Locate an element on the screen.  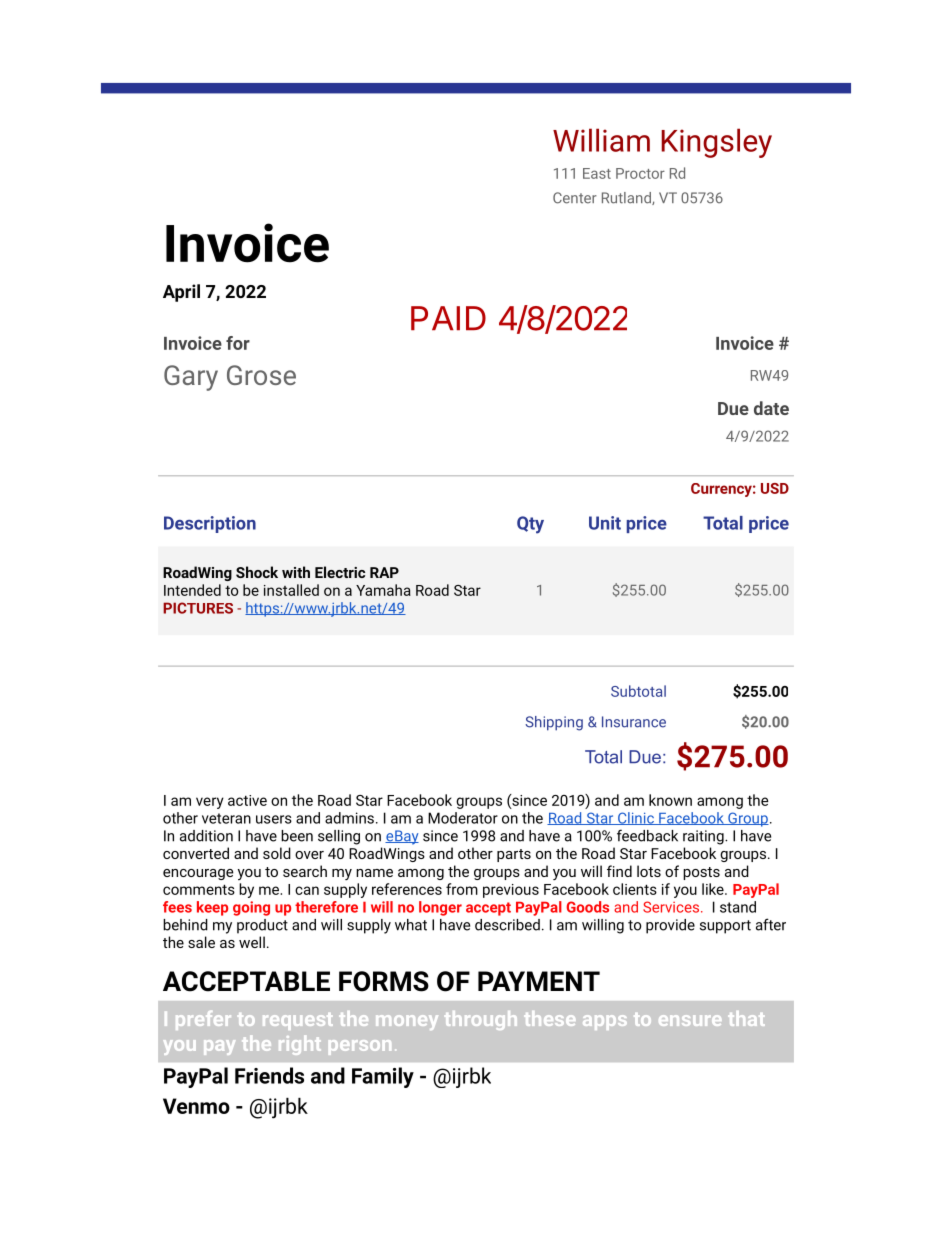
ensure is located at coordinates (690, 1020).
